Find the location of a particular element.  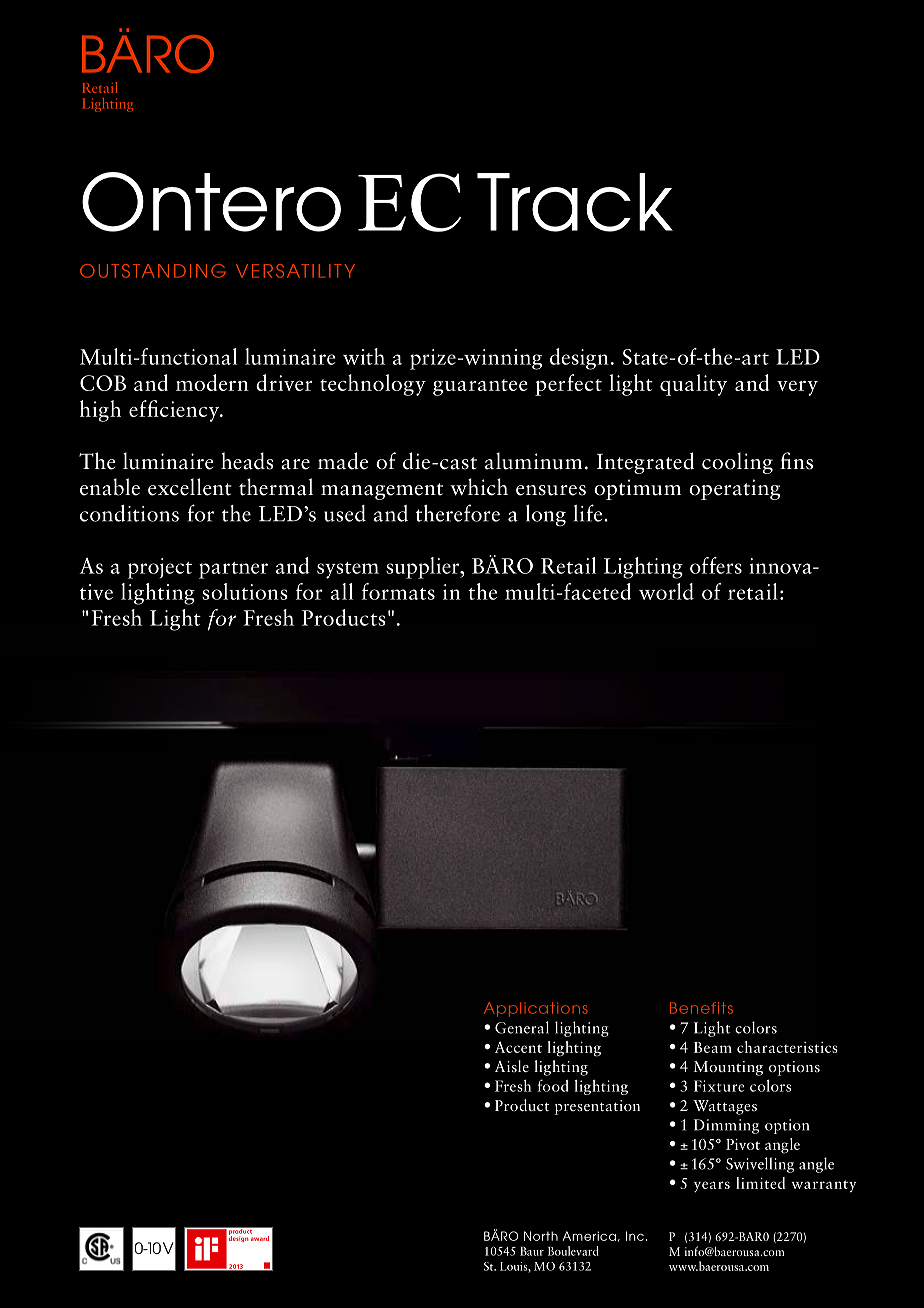

North is located at coordinates (541, 1236).
